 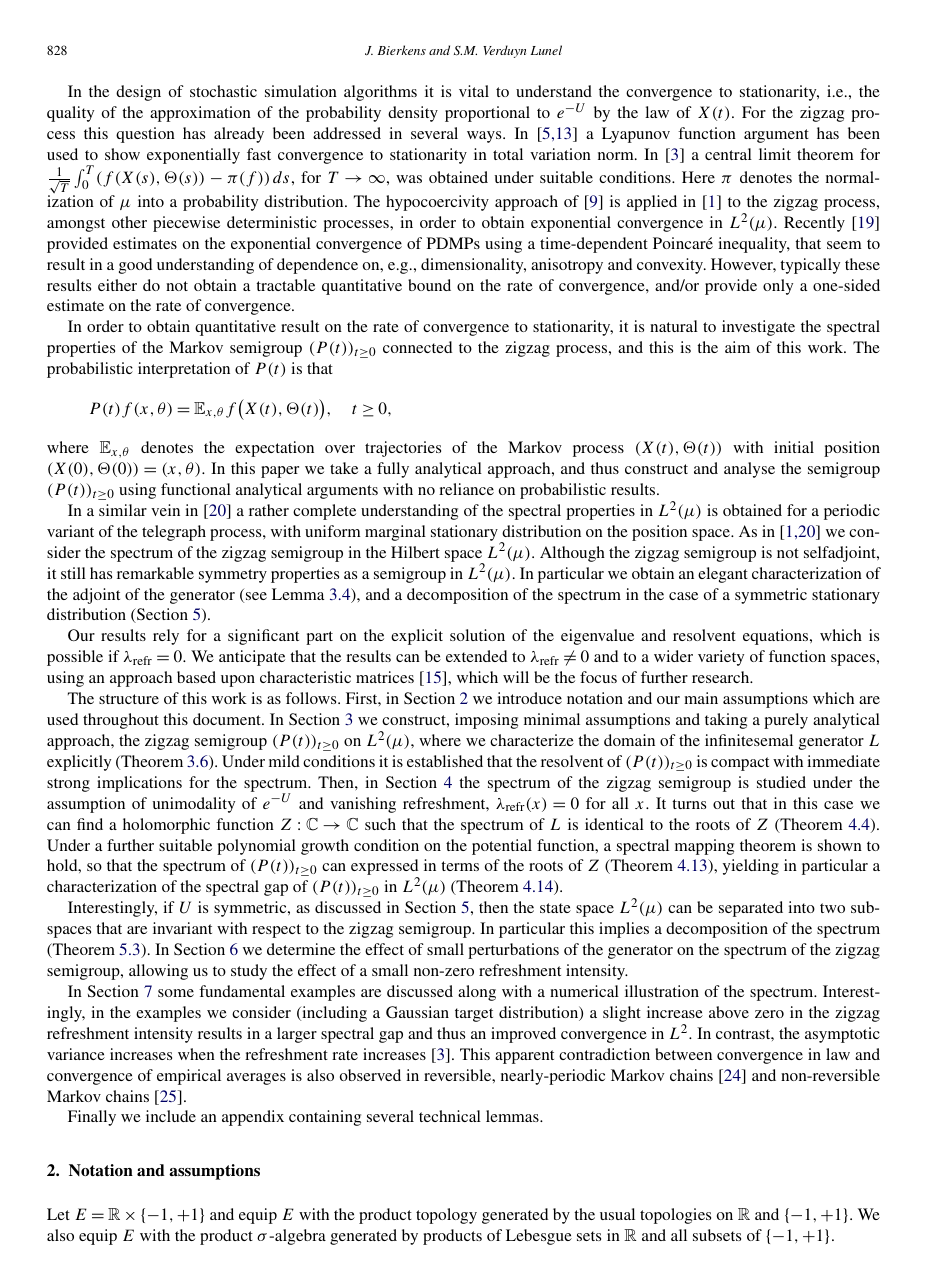 I want to click on interpretation, so click(x=184, y=370).
